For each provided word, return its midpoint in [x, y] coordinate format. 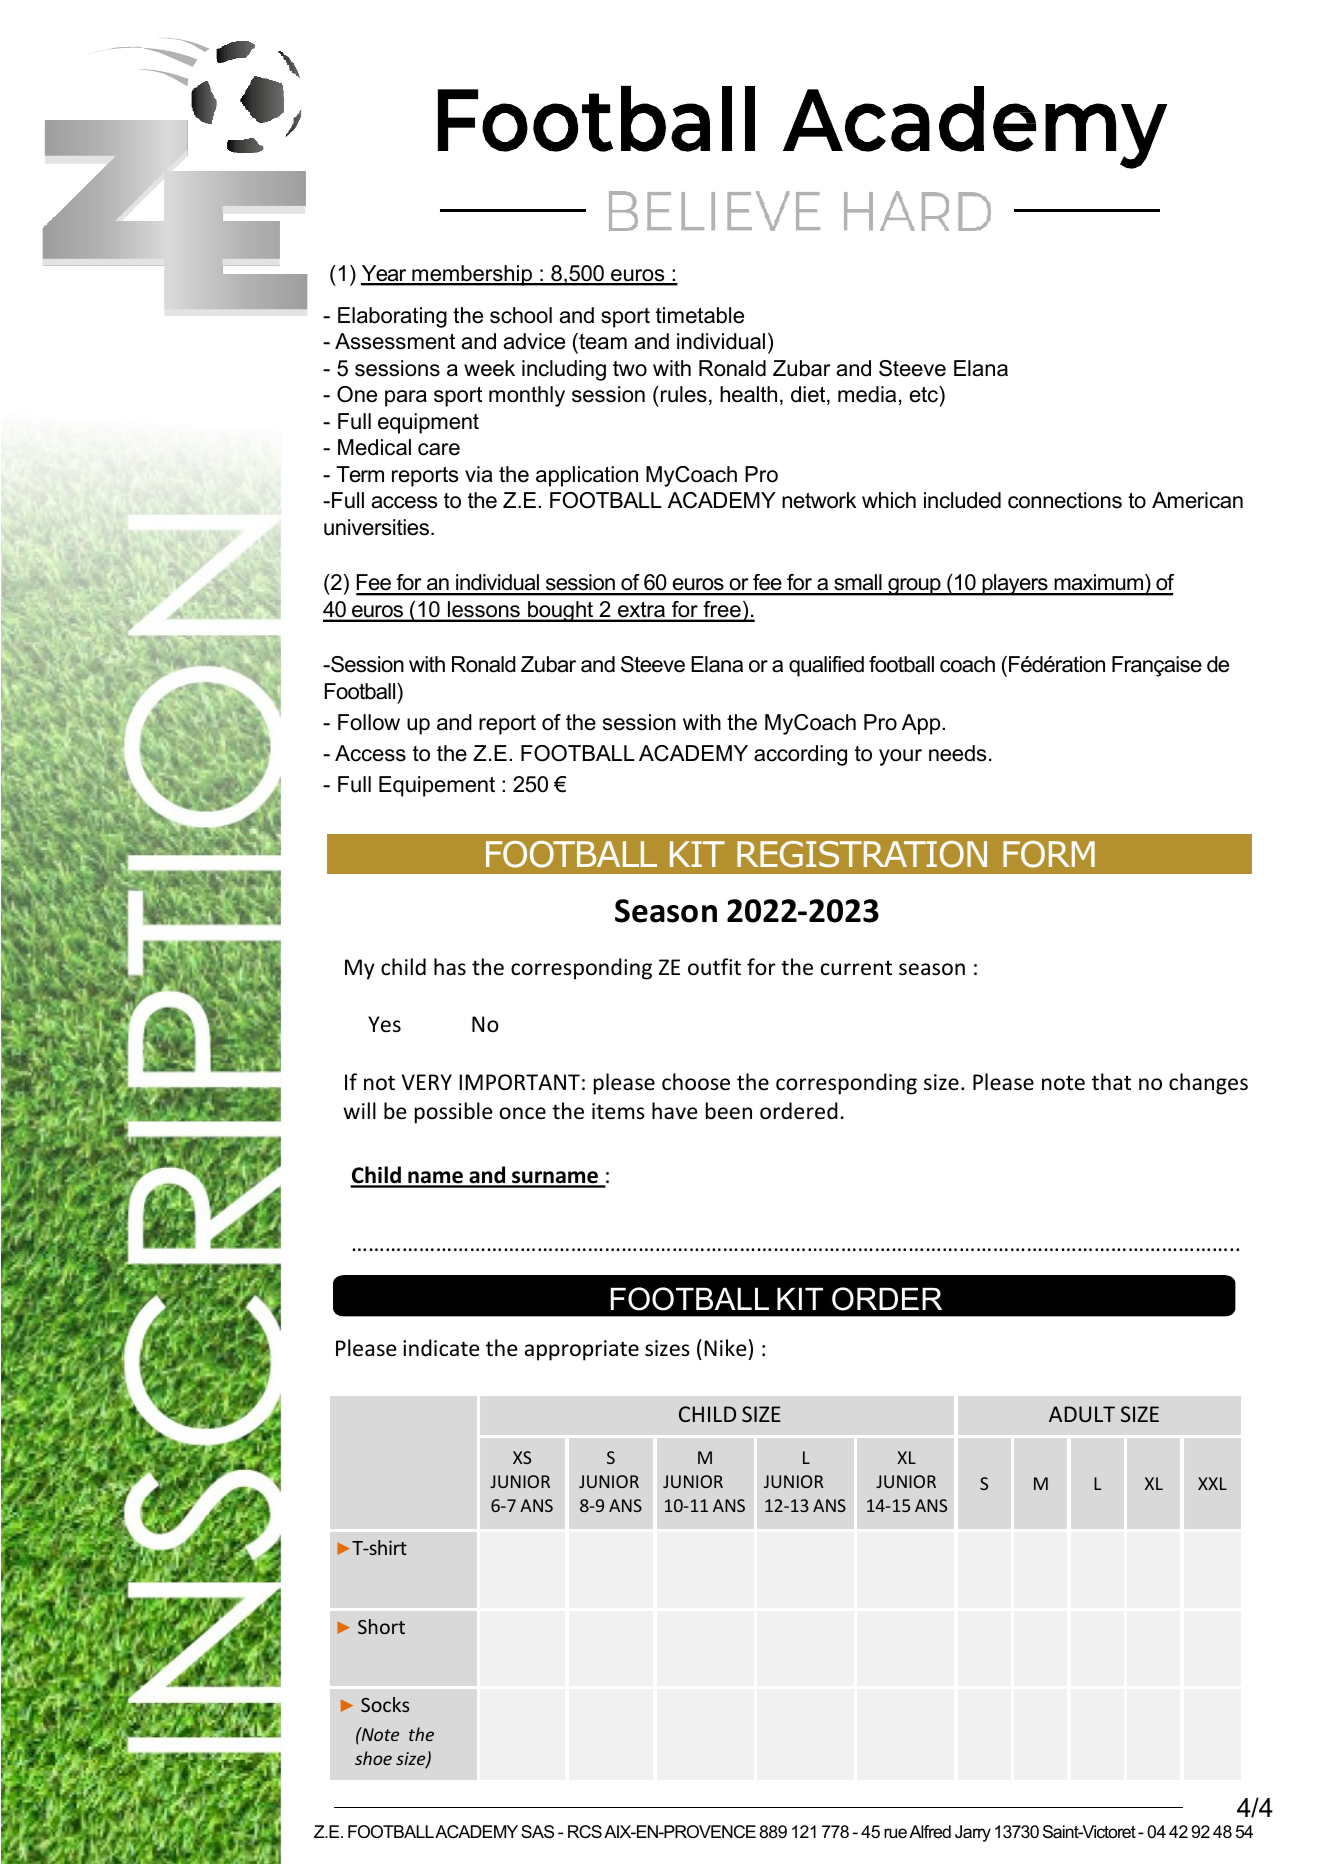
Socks [385, 1704]
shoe [373, 1758]
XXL [1212, 1483]
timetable [700, 315]
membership [472, 275]
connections [1065, 500]
